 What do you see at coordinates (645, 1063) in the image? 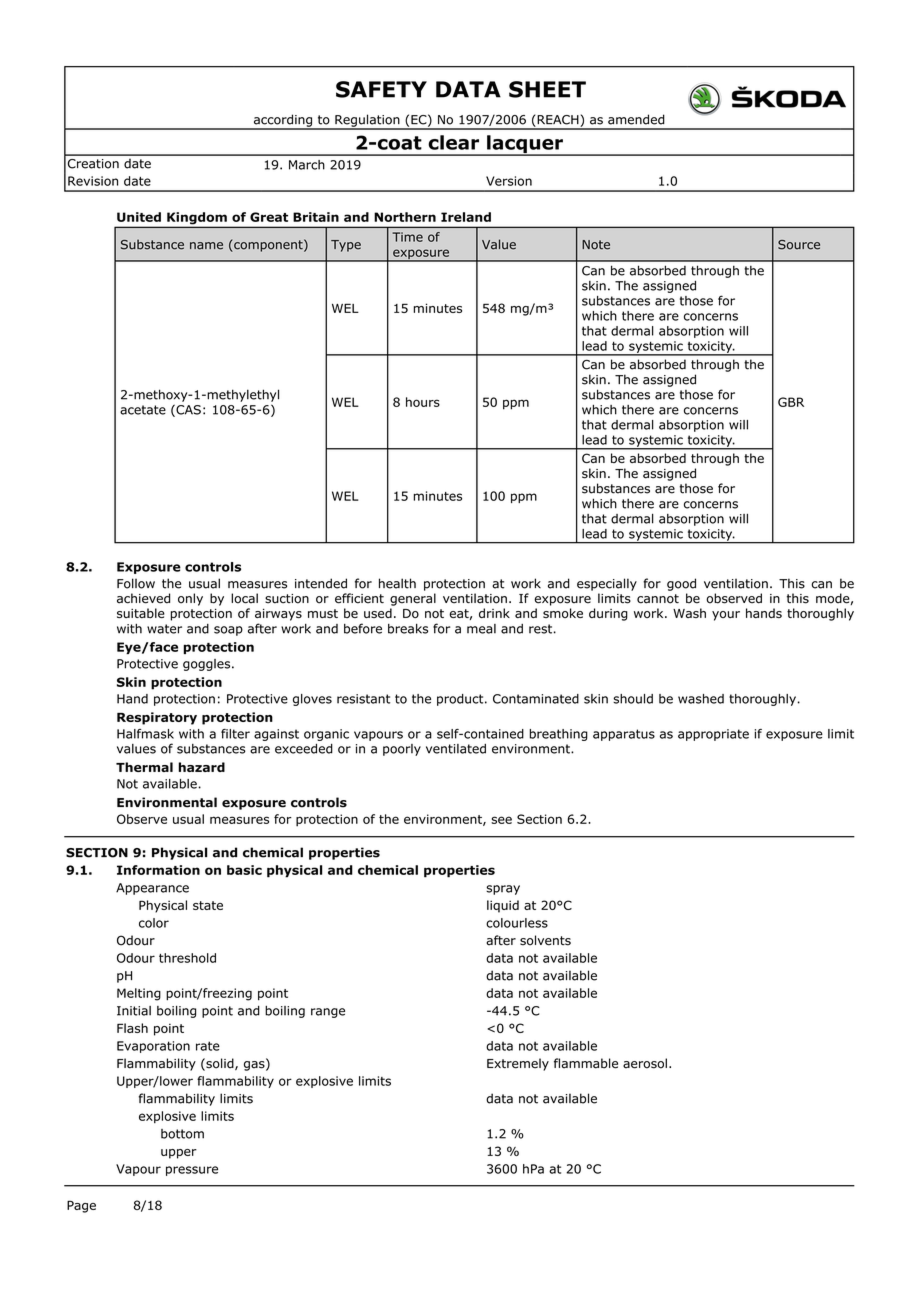
I see `aerosol` at bounding box center [645, 1063].
